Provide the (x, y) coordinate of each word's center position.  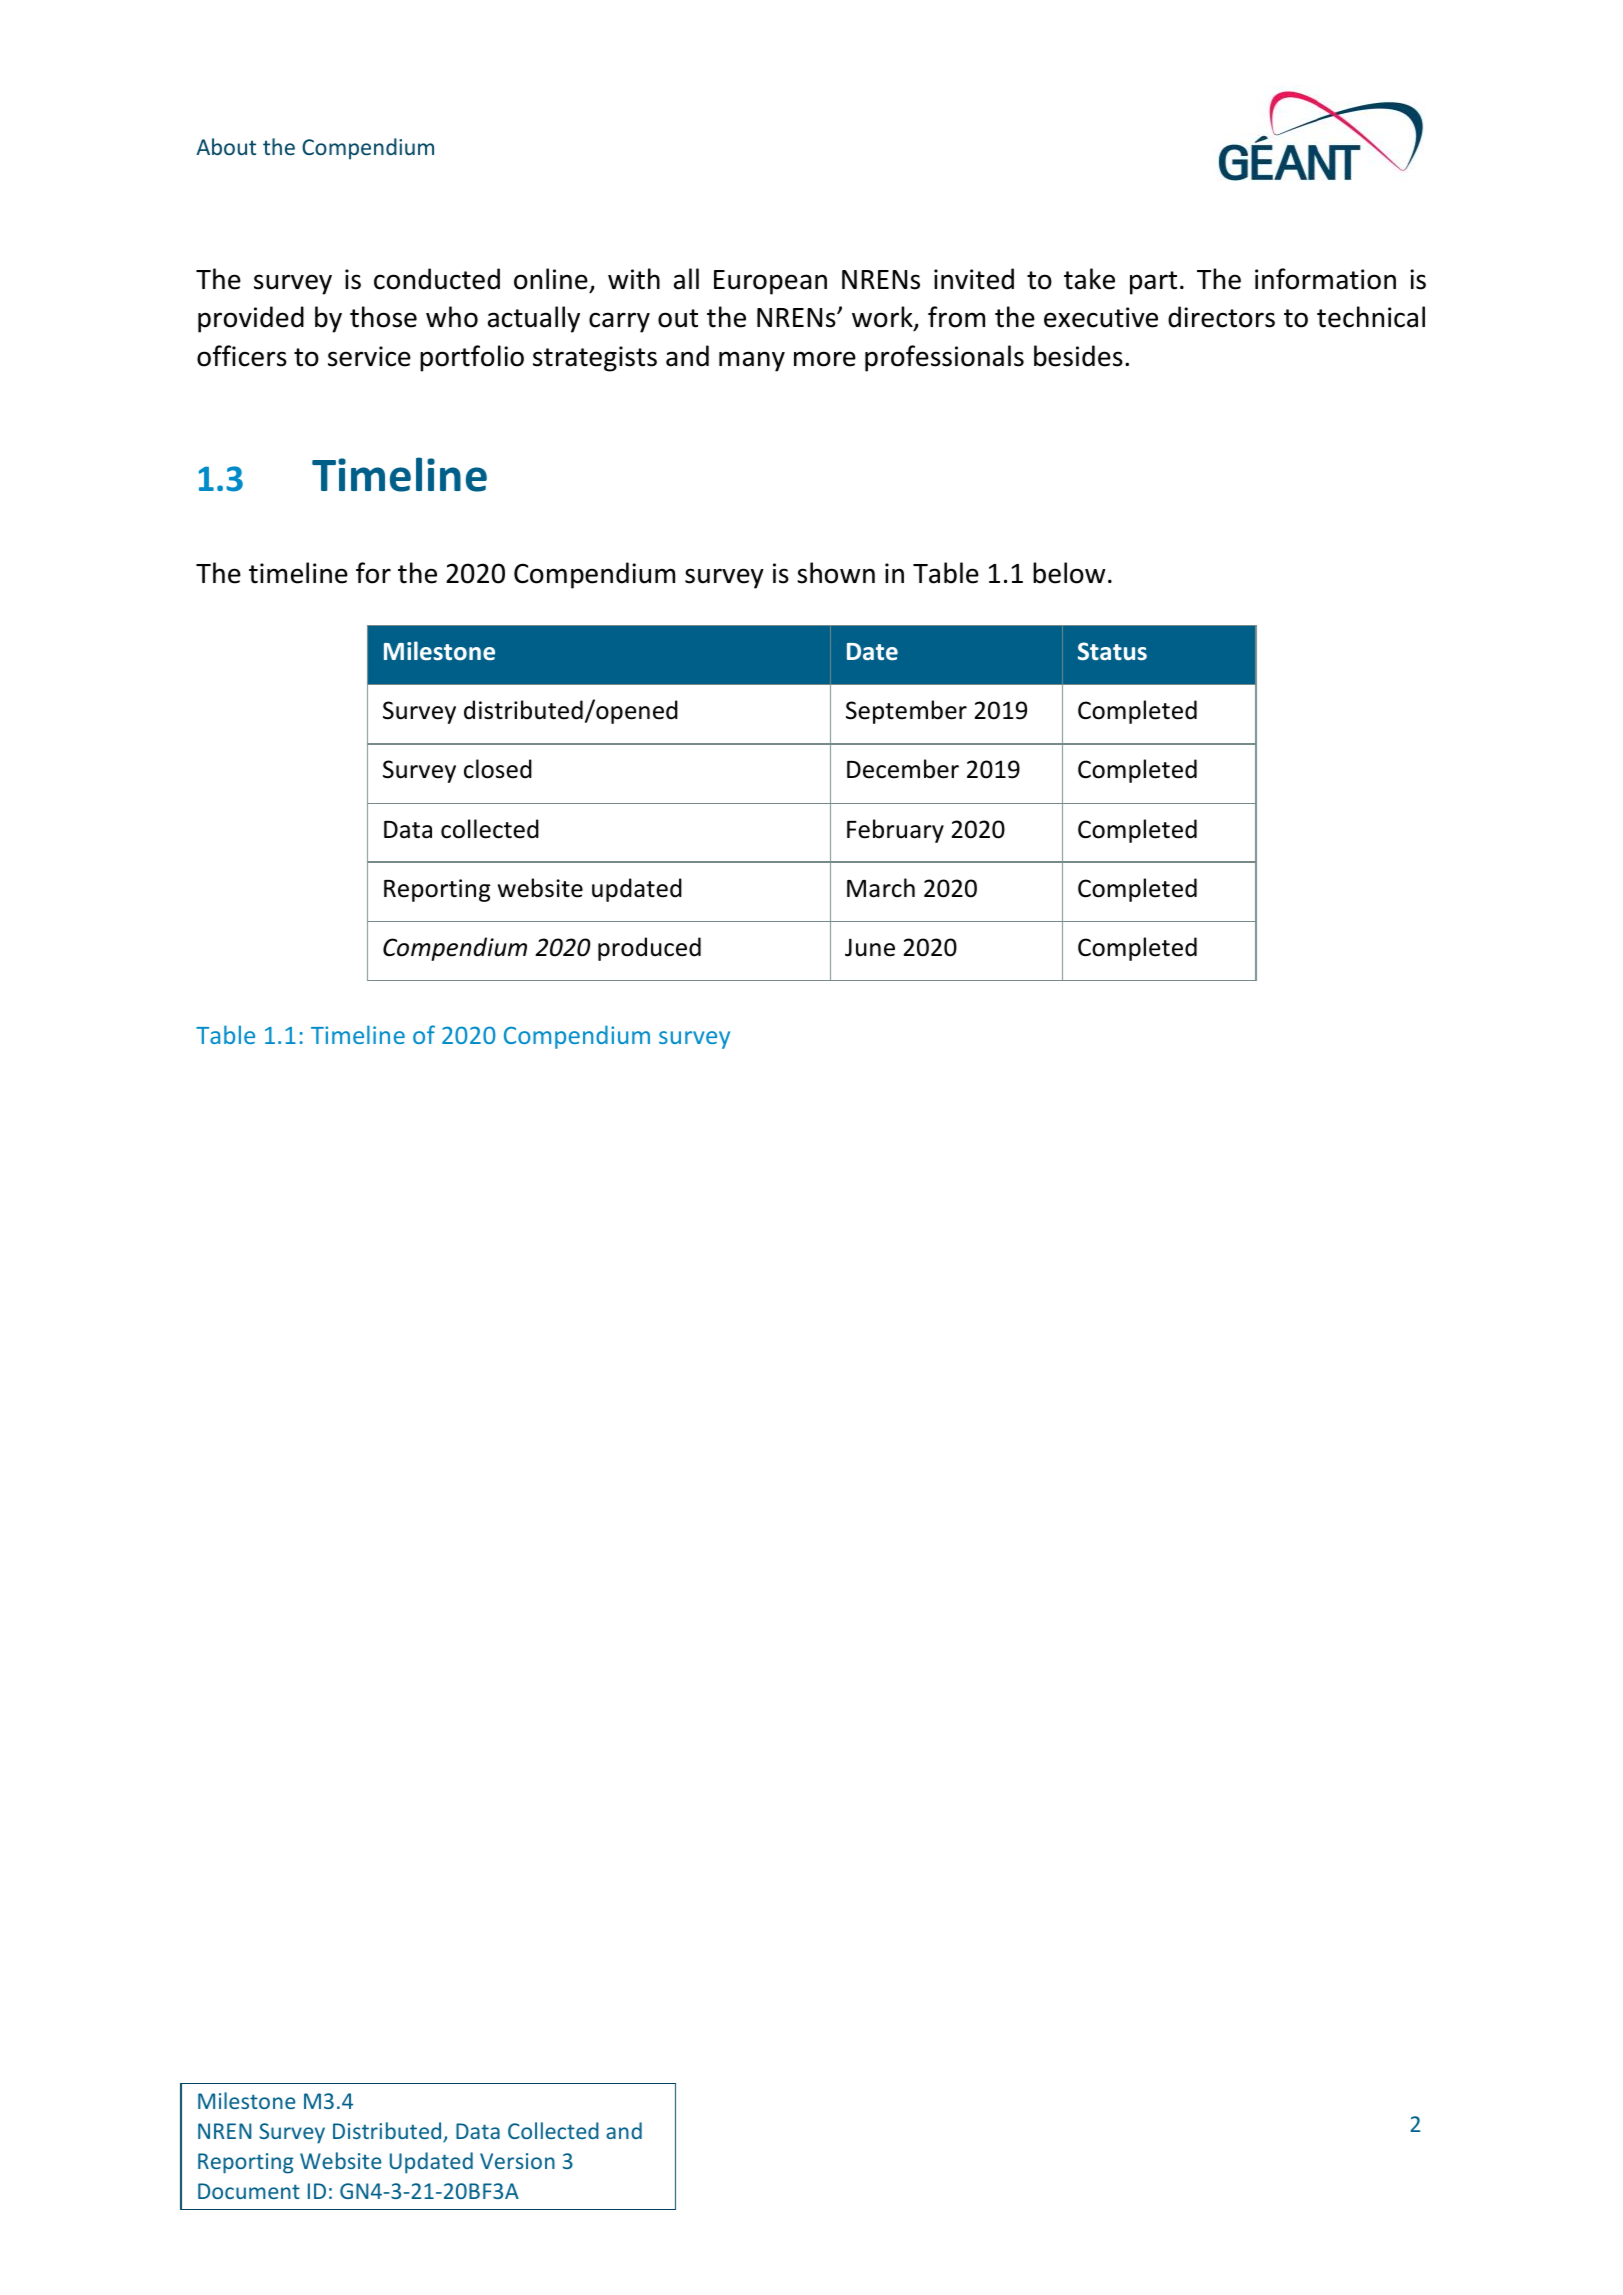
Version (517, 2161)
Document (249, 2191)
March (881, 888)
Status (1112, 651)
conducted (437, 279)
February (895, 831)
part (1153, 283)
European (770, 282)
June (870, 947)
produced (649, 949)
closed (498, 769)
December (903, 769)
